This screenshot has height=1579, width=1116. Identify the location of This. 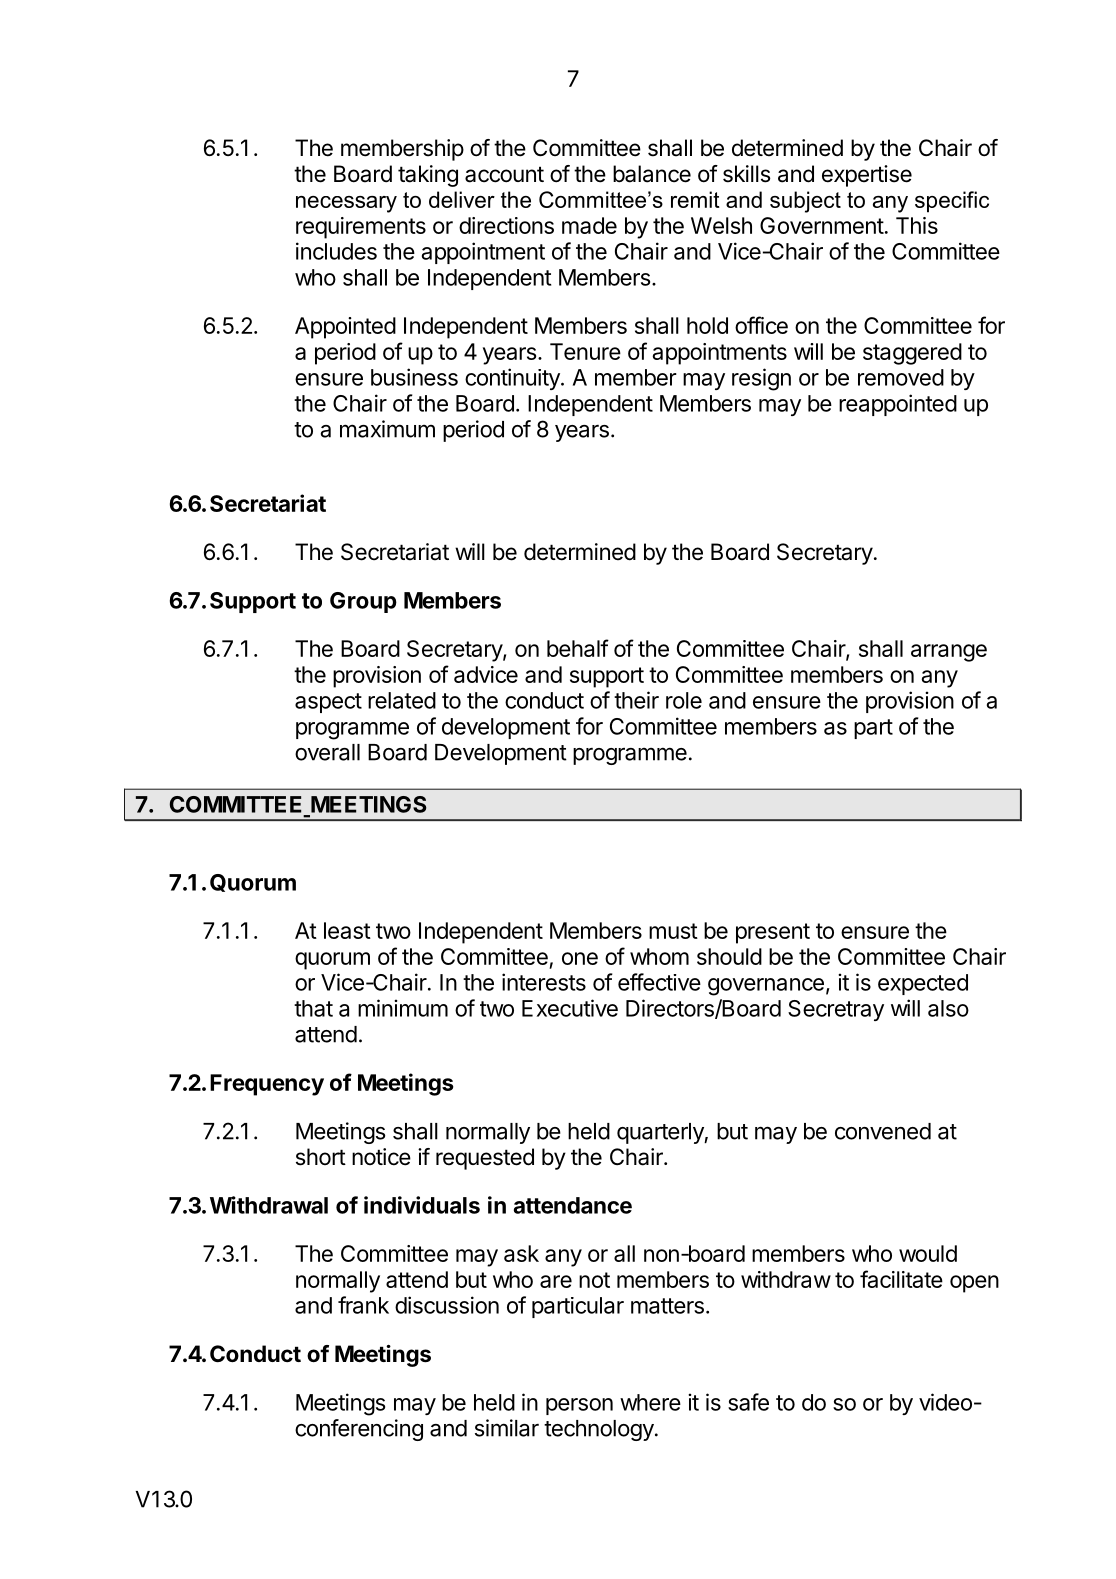
(917, 225).
